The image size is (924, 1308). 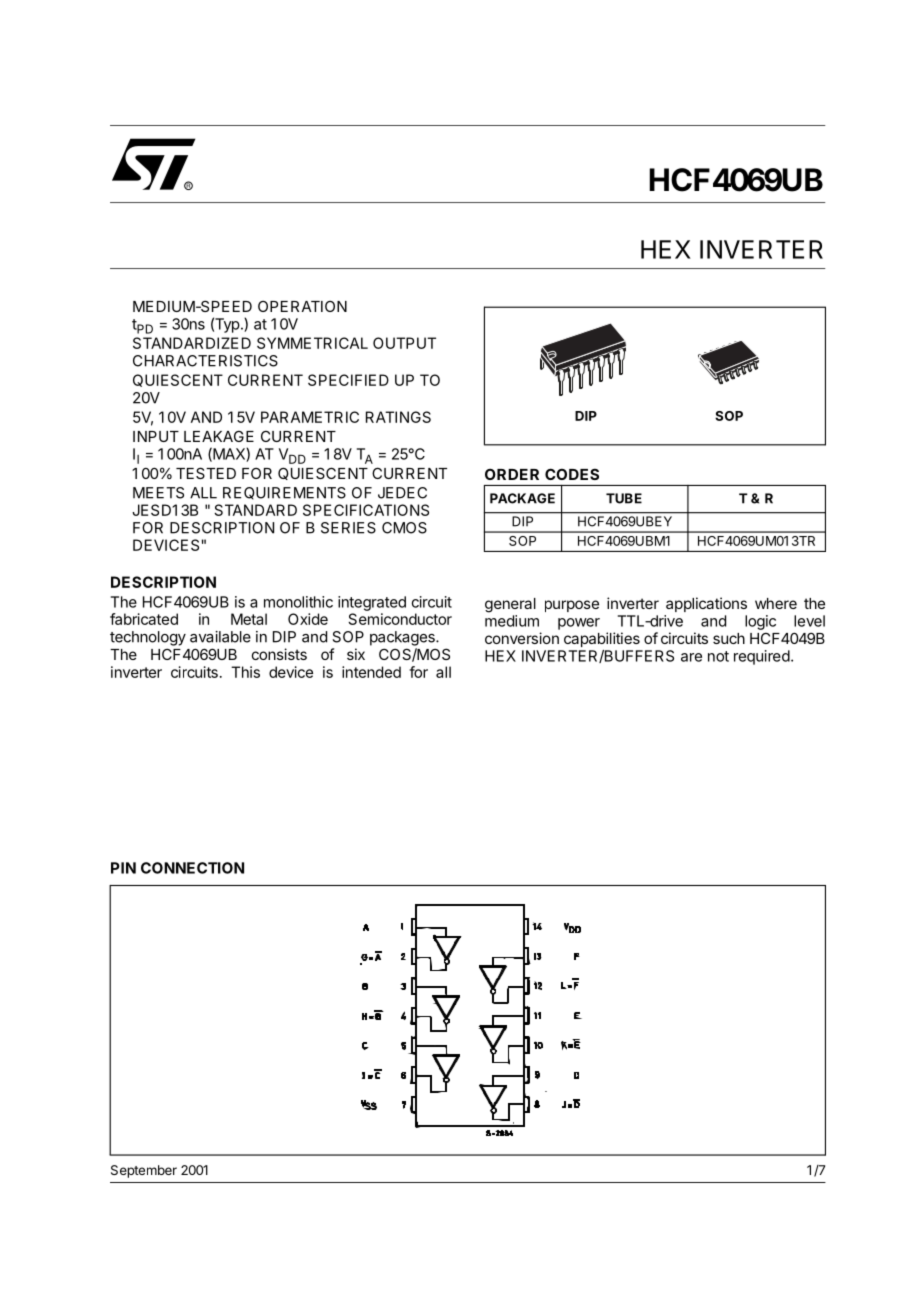 I want to click on This, so click(x=245, y=672).
